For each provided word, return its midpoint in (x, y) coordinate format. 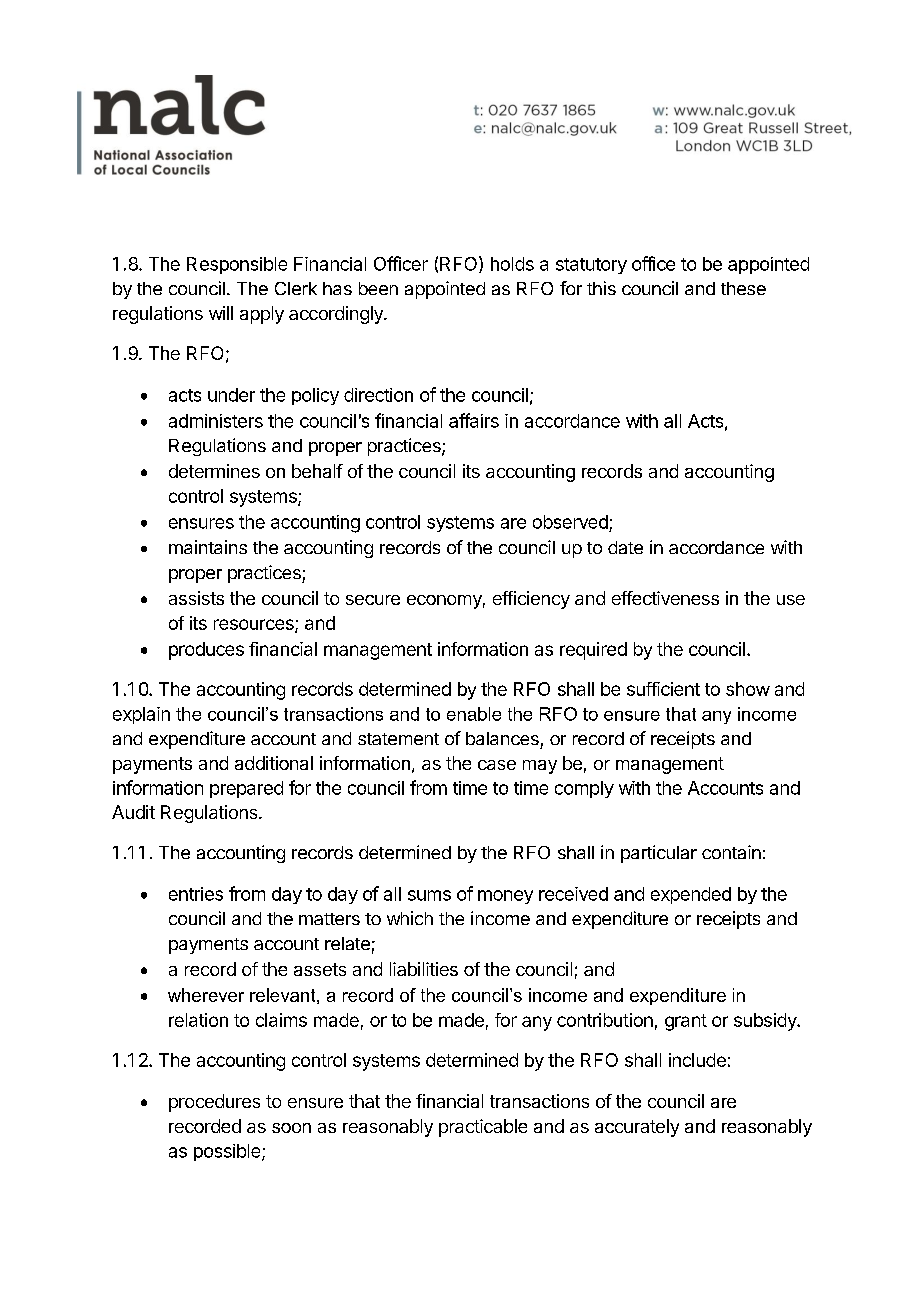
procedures (214, 1103)
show (748, 689)
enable (474, 714)
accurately (637, 1128)
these (743, 288)
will (221, 313)
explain (141, 715)
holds (512, 264)
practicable (483, 1128)
